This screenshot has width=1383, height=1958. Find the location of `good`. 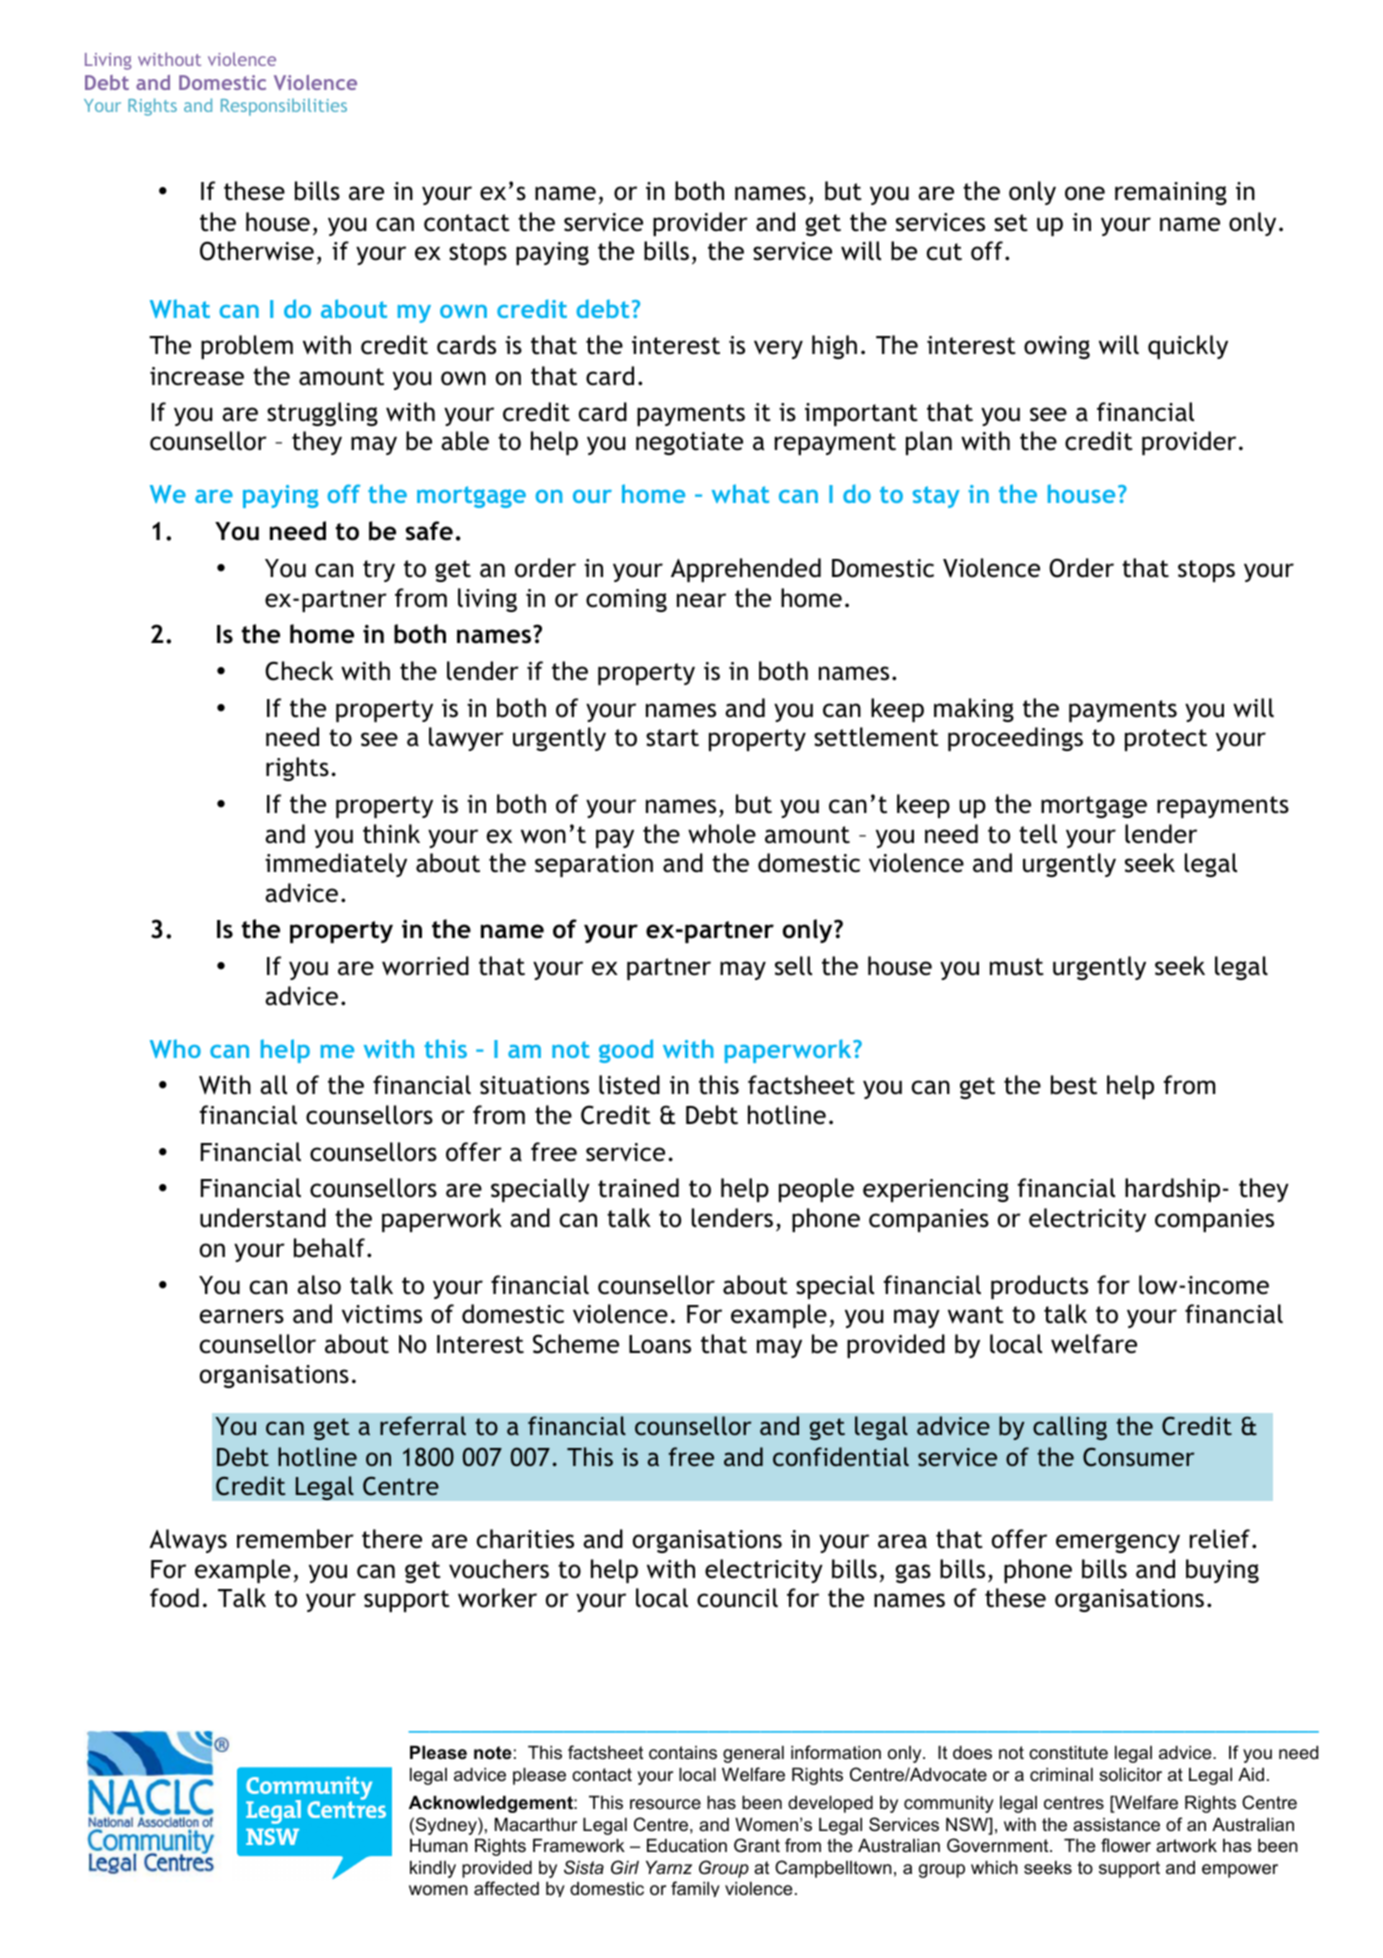

good is located at coordinates (626, 1051).
